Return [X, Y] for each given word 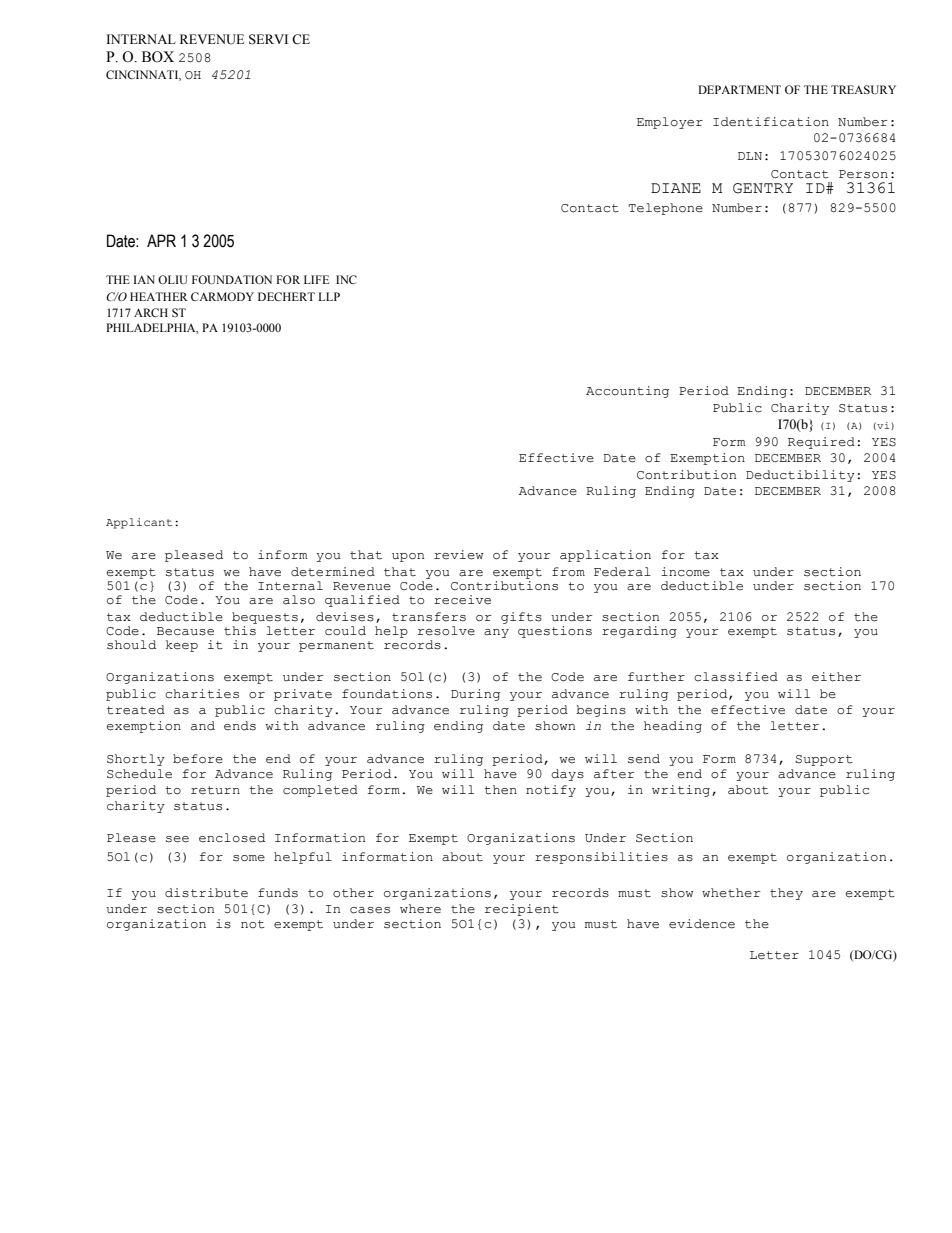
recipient [522, 910]
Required [821, 443]
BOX [158, 57]
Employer [670, 123]
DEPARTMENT [739, 89]
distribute [206, 893]
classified [736, 677]
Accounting [627, 392]
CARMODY [222, 296]
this [240, 629]
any [496, 633]
